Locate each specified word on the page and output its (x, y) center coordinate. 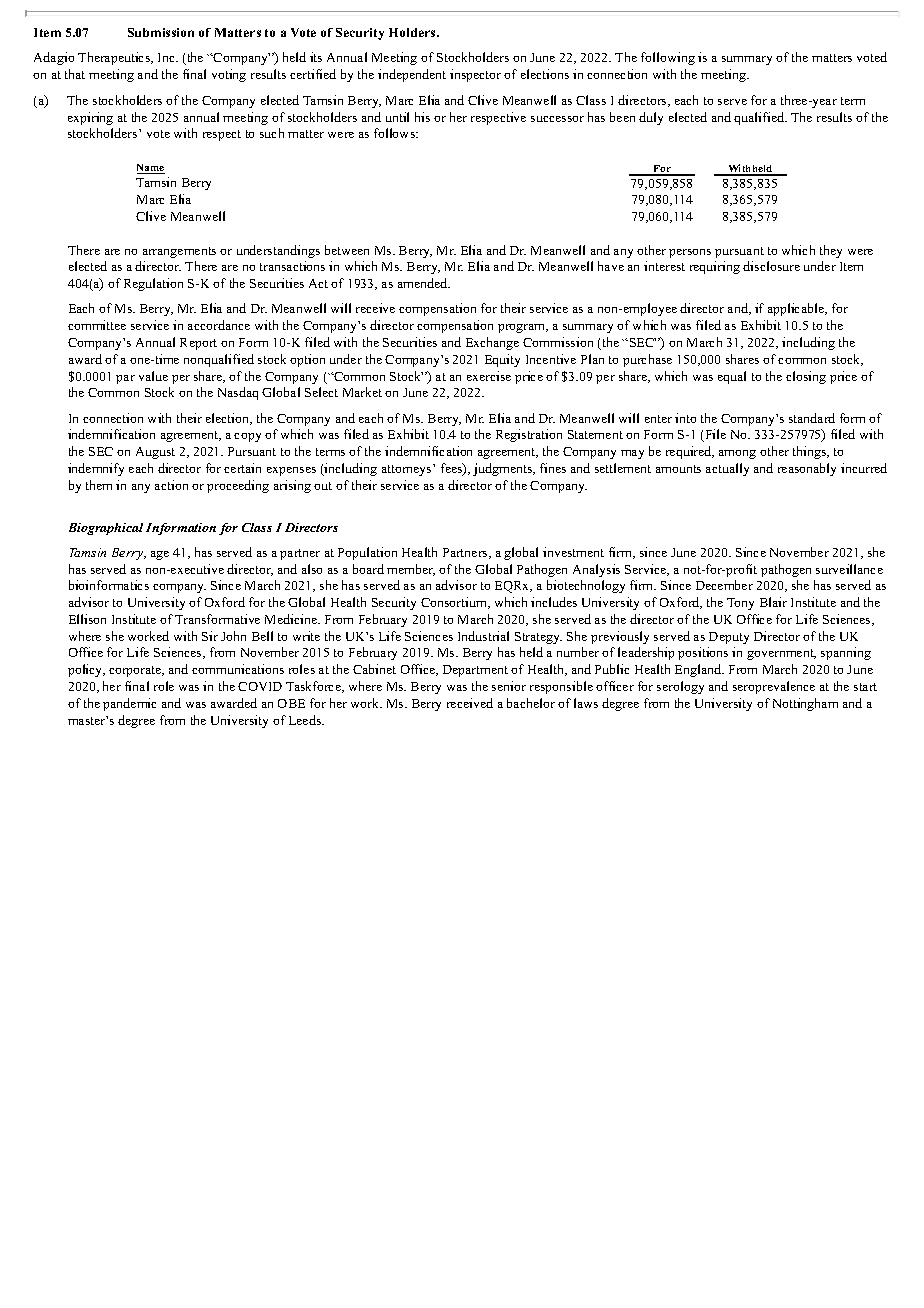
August (155, 453)
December (724, 585)
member (411, 570)
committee (97, 325)
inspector (475, 75)
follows (395, 133)
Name (151, 169)
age (160, 555)
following (668, 58)
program (523, 328)
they (831, 251)
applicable (797, 309)
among (737, 454)
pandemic (129, 704)
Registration (529, 435)
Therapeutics (115, 58)
